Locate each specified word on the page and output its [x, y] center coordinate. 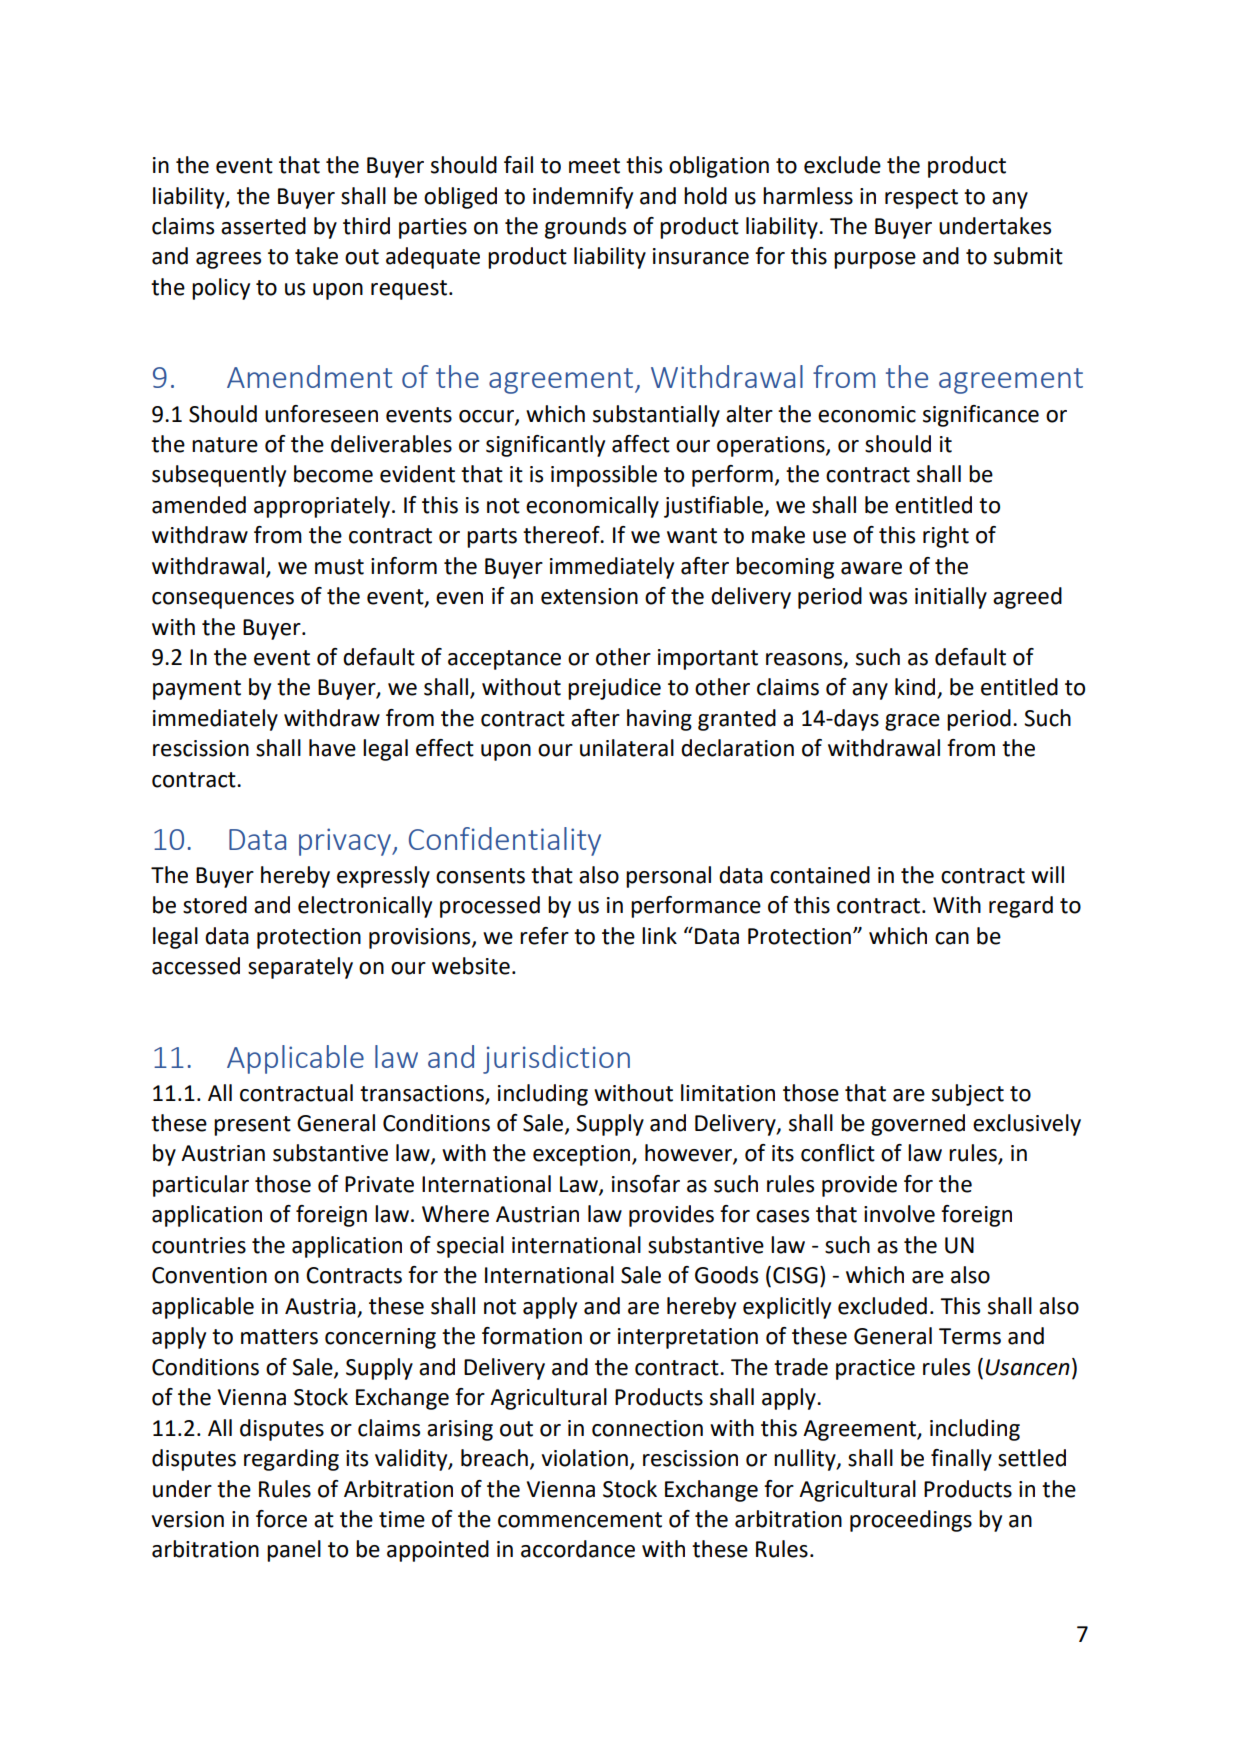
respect [921, 199]
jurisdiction [556, 1059]
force [281, 1519]
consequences [223, 600]
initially [951, 598]
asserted [263, 226]
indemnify [583, 198]
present [252, 1126]
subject [968, 1095]
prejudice [614, 689]
